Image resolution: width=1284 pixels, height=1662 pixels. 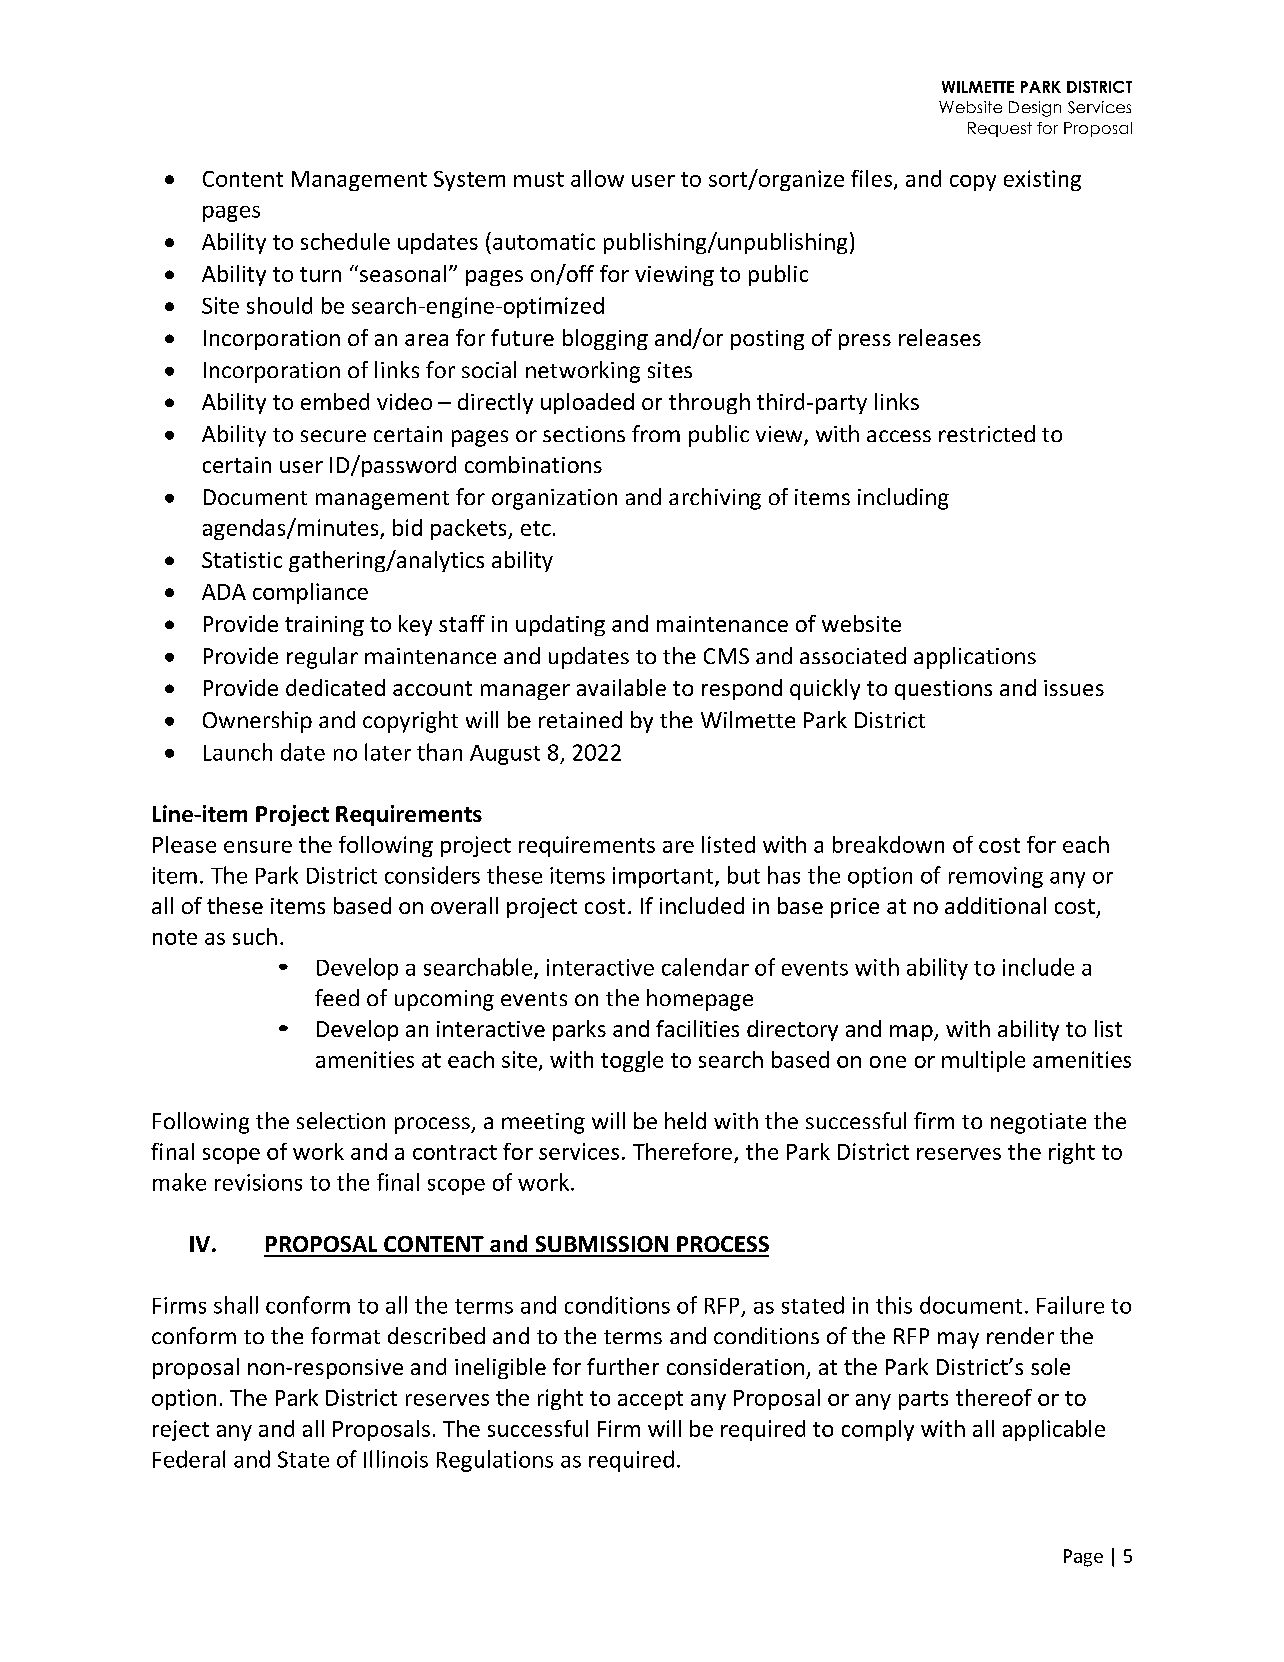 I want to click on schedule, so click(x=345, y=241).
